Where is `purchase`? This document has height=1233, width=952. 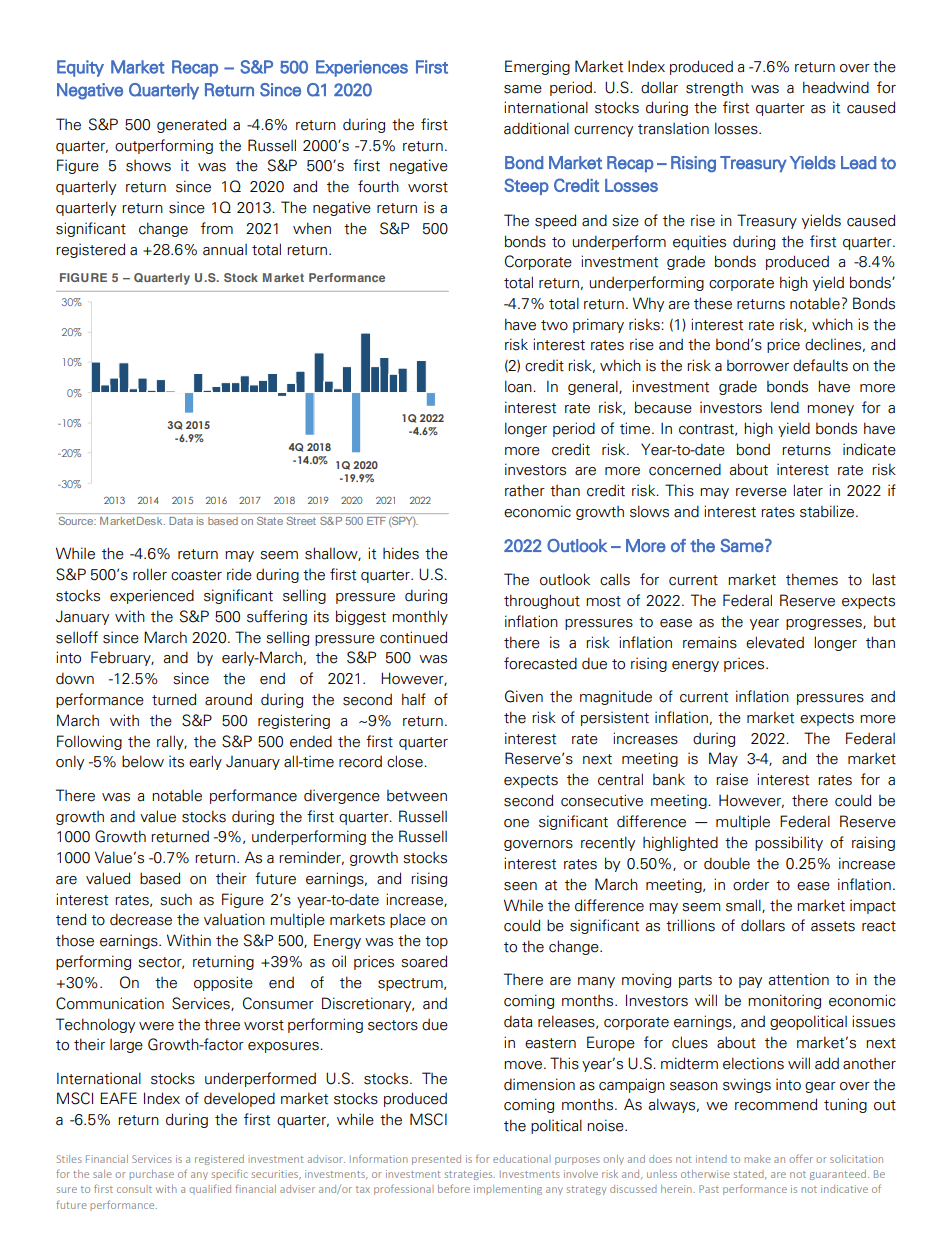
purchase is located at coordinates (152, 1175).
